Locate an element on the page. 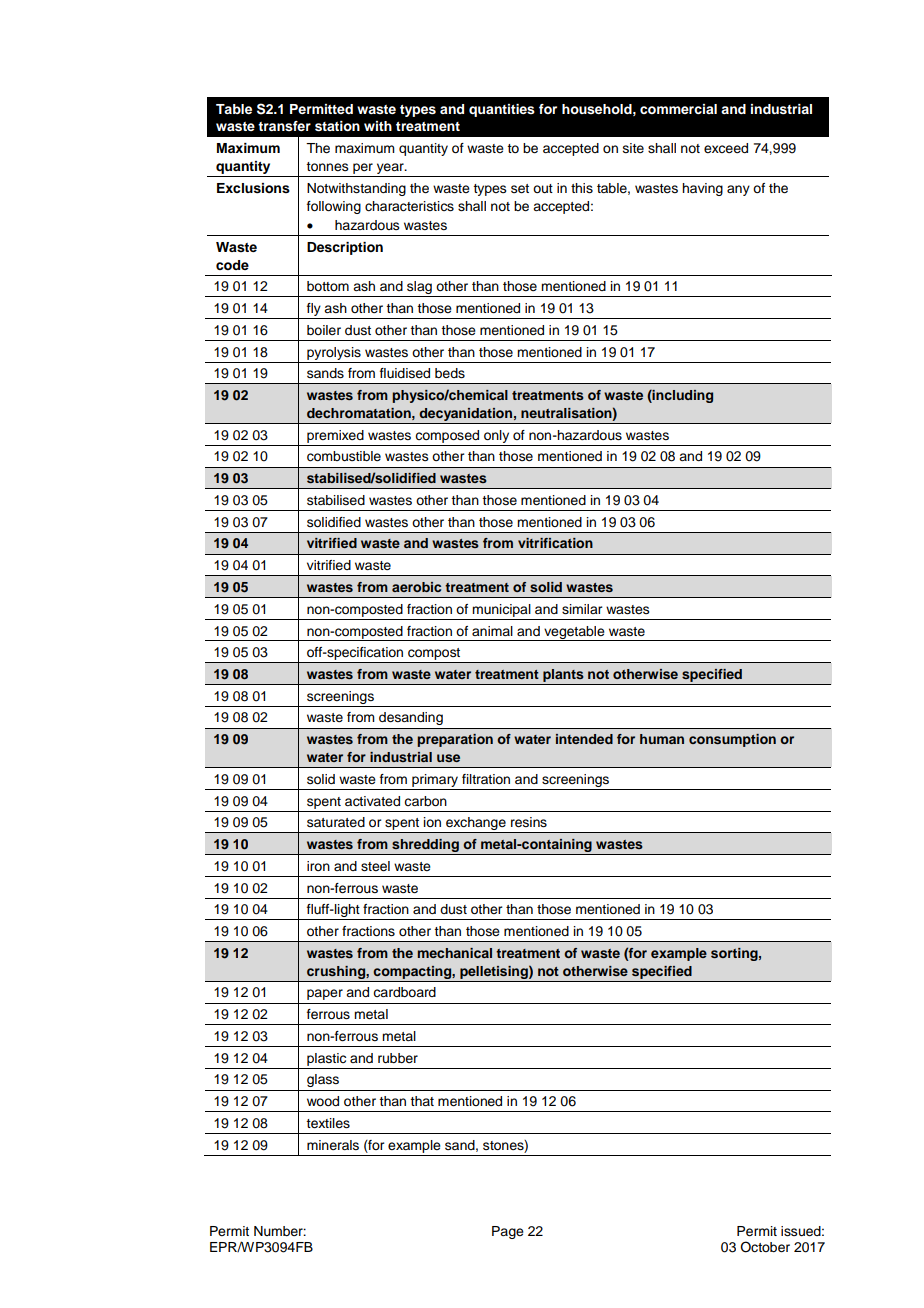 Image resolution: width=924 pixels, height=1308 pixels. only is located at coordinates (496, 436).
